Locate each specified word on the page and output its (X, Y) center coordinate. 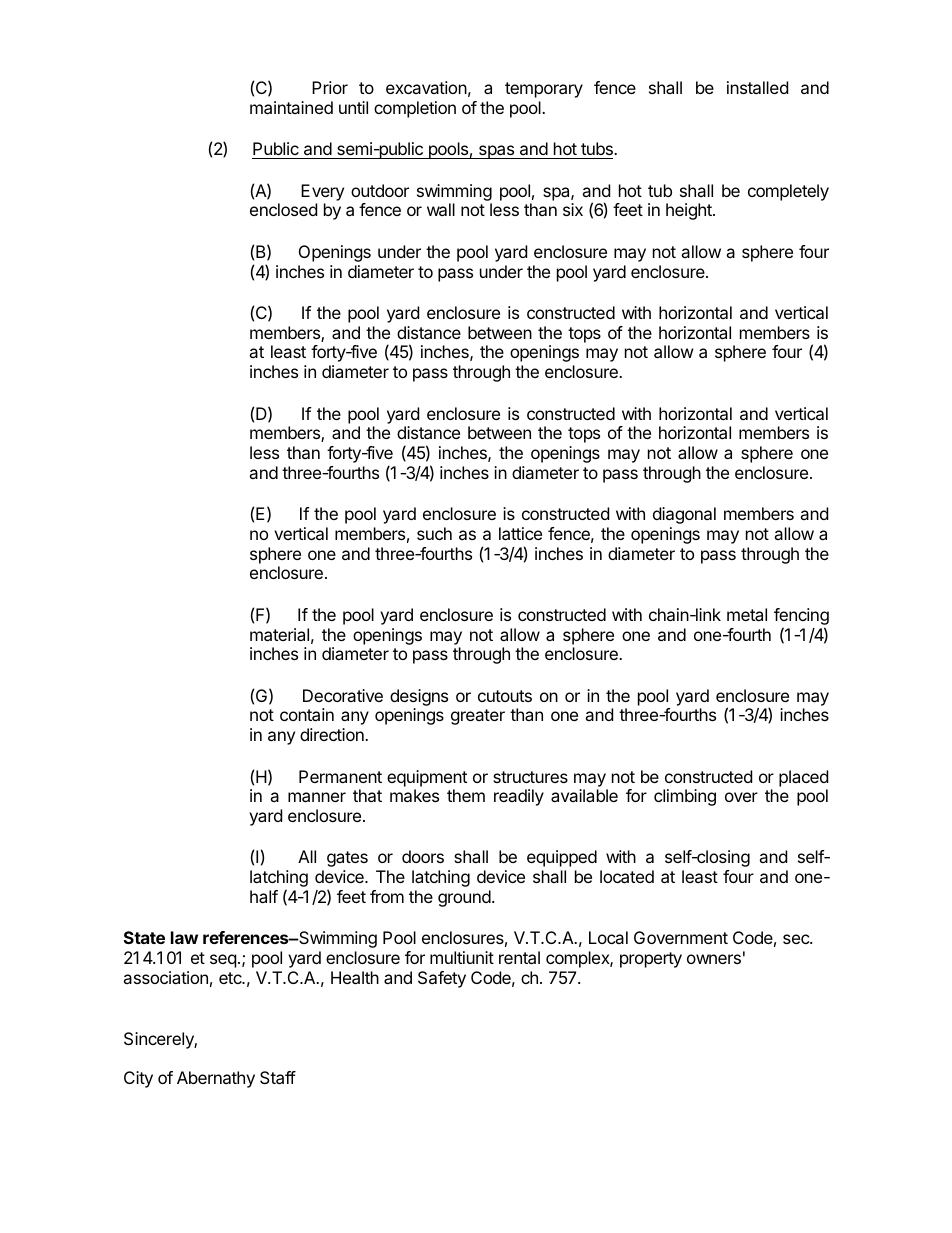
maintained (291, 107)
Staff (278, 1077)
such (434, 533)
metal (747, 614)
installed (757, 87)
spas (497, 152)
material (279, 634)
